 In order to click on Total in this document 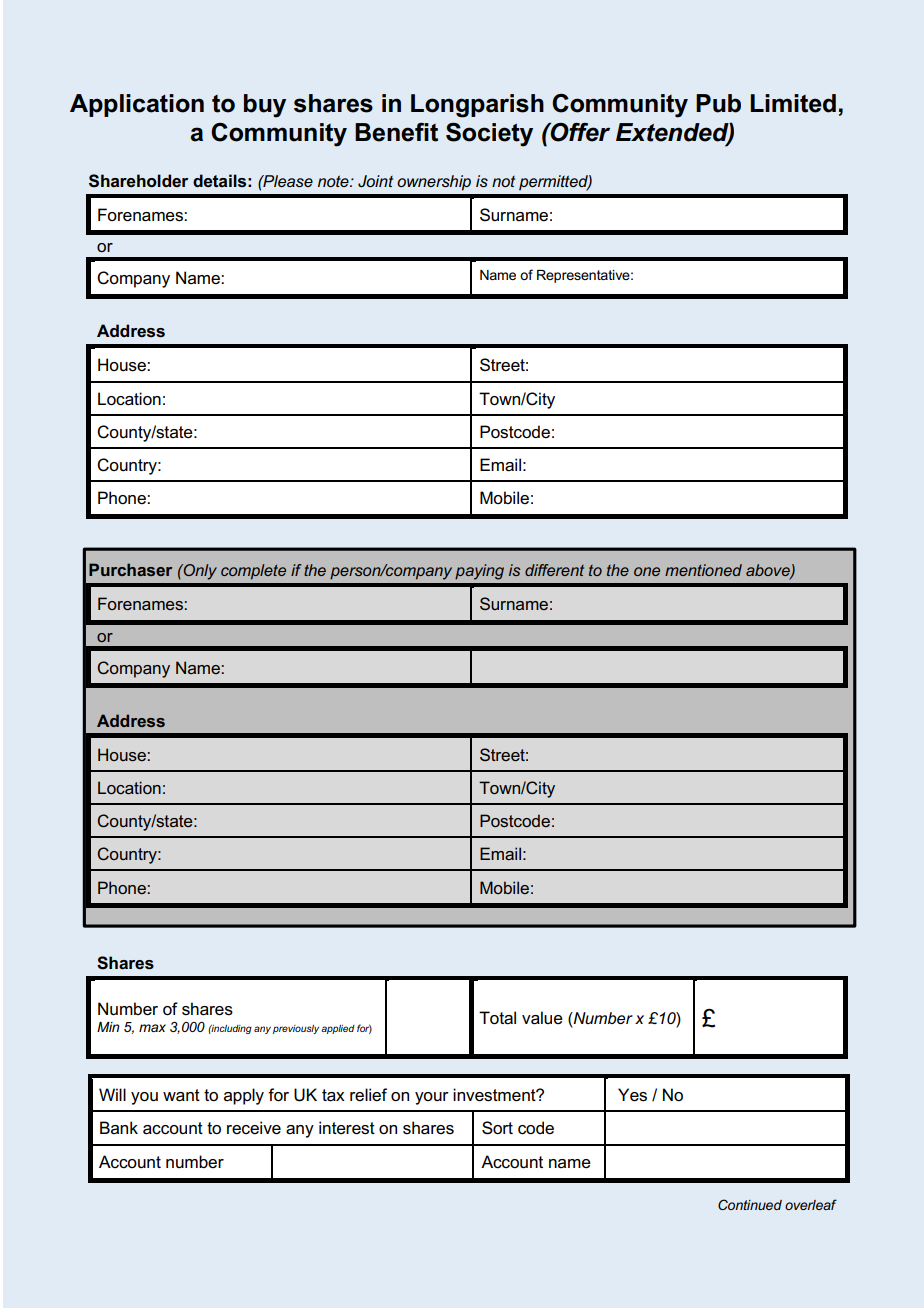, I will do `click(497, 1018)`.
